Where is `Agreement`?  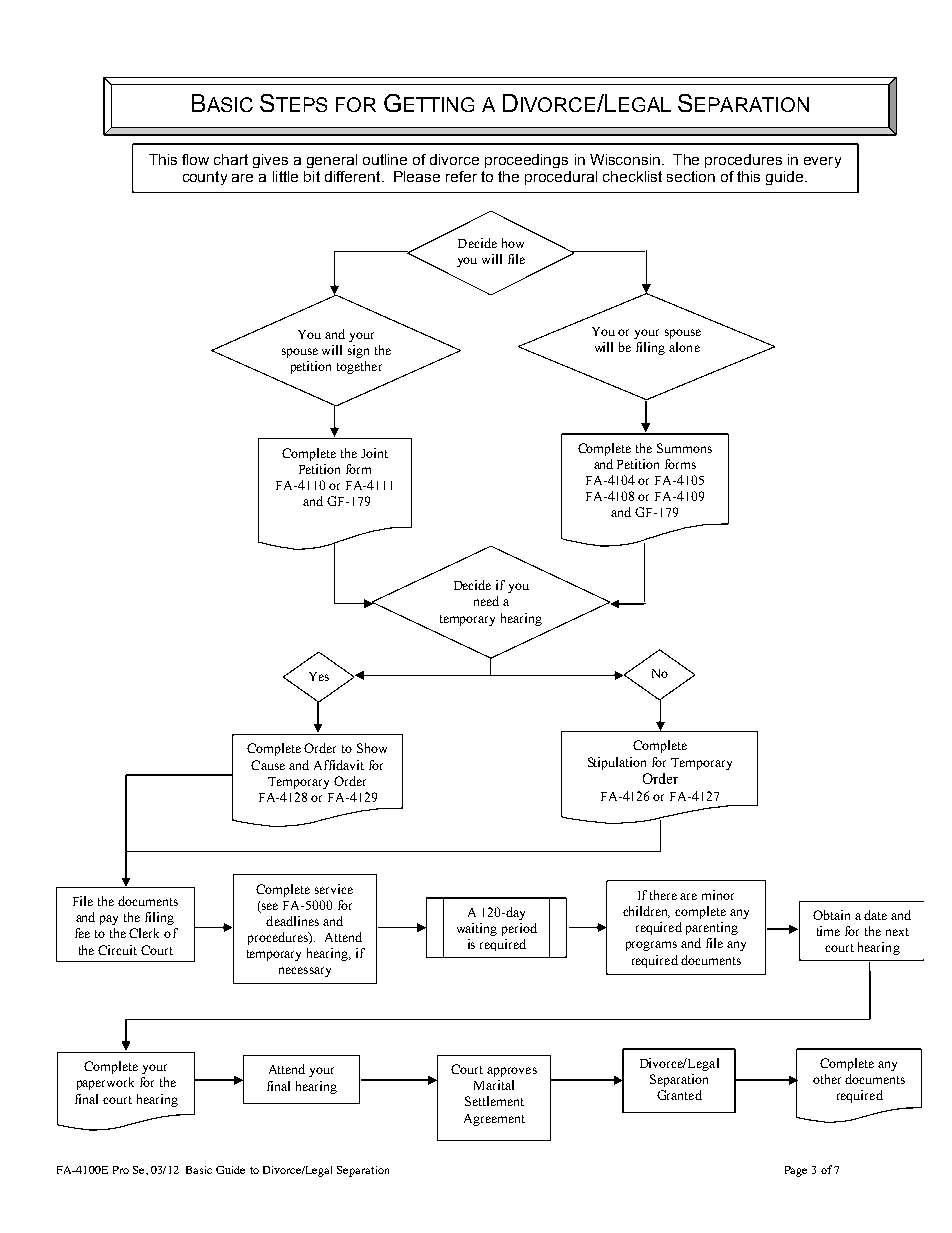 Agreement is located at coordinates (494, 1120).
